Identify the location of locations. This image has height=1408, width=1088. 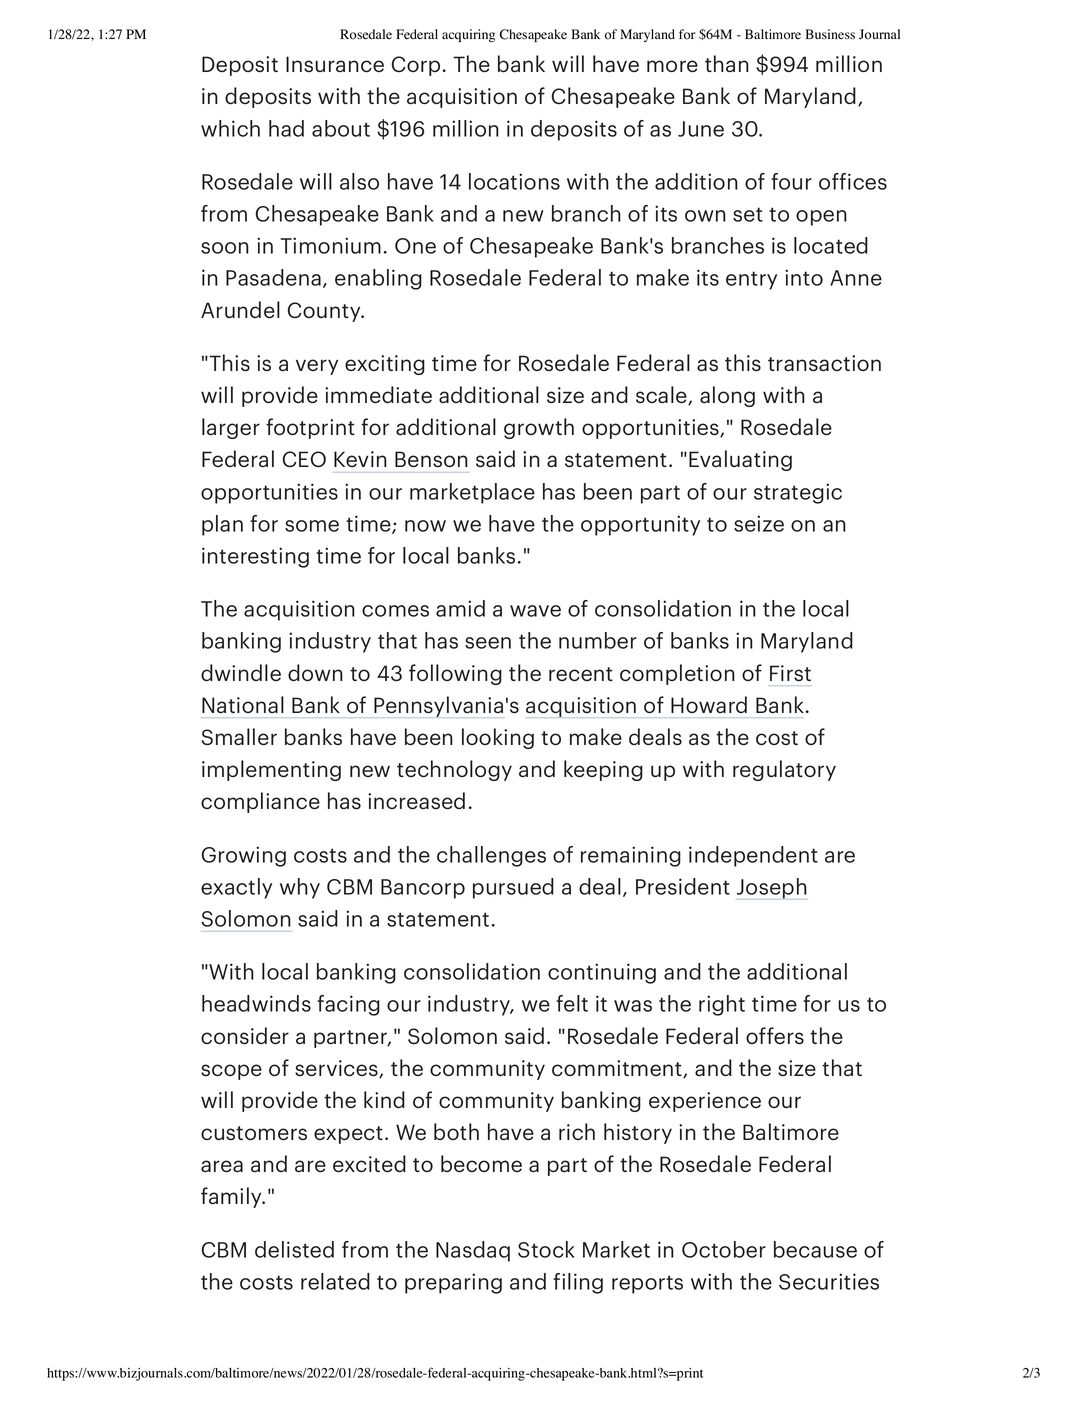
(514, 181).
